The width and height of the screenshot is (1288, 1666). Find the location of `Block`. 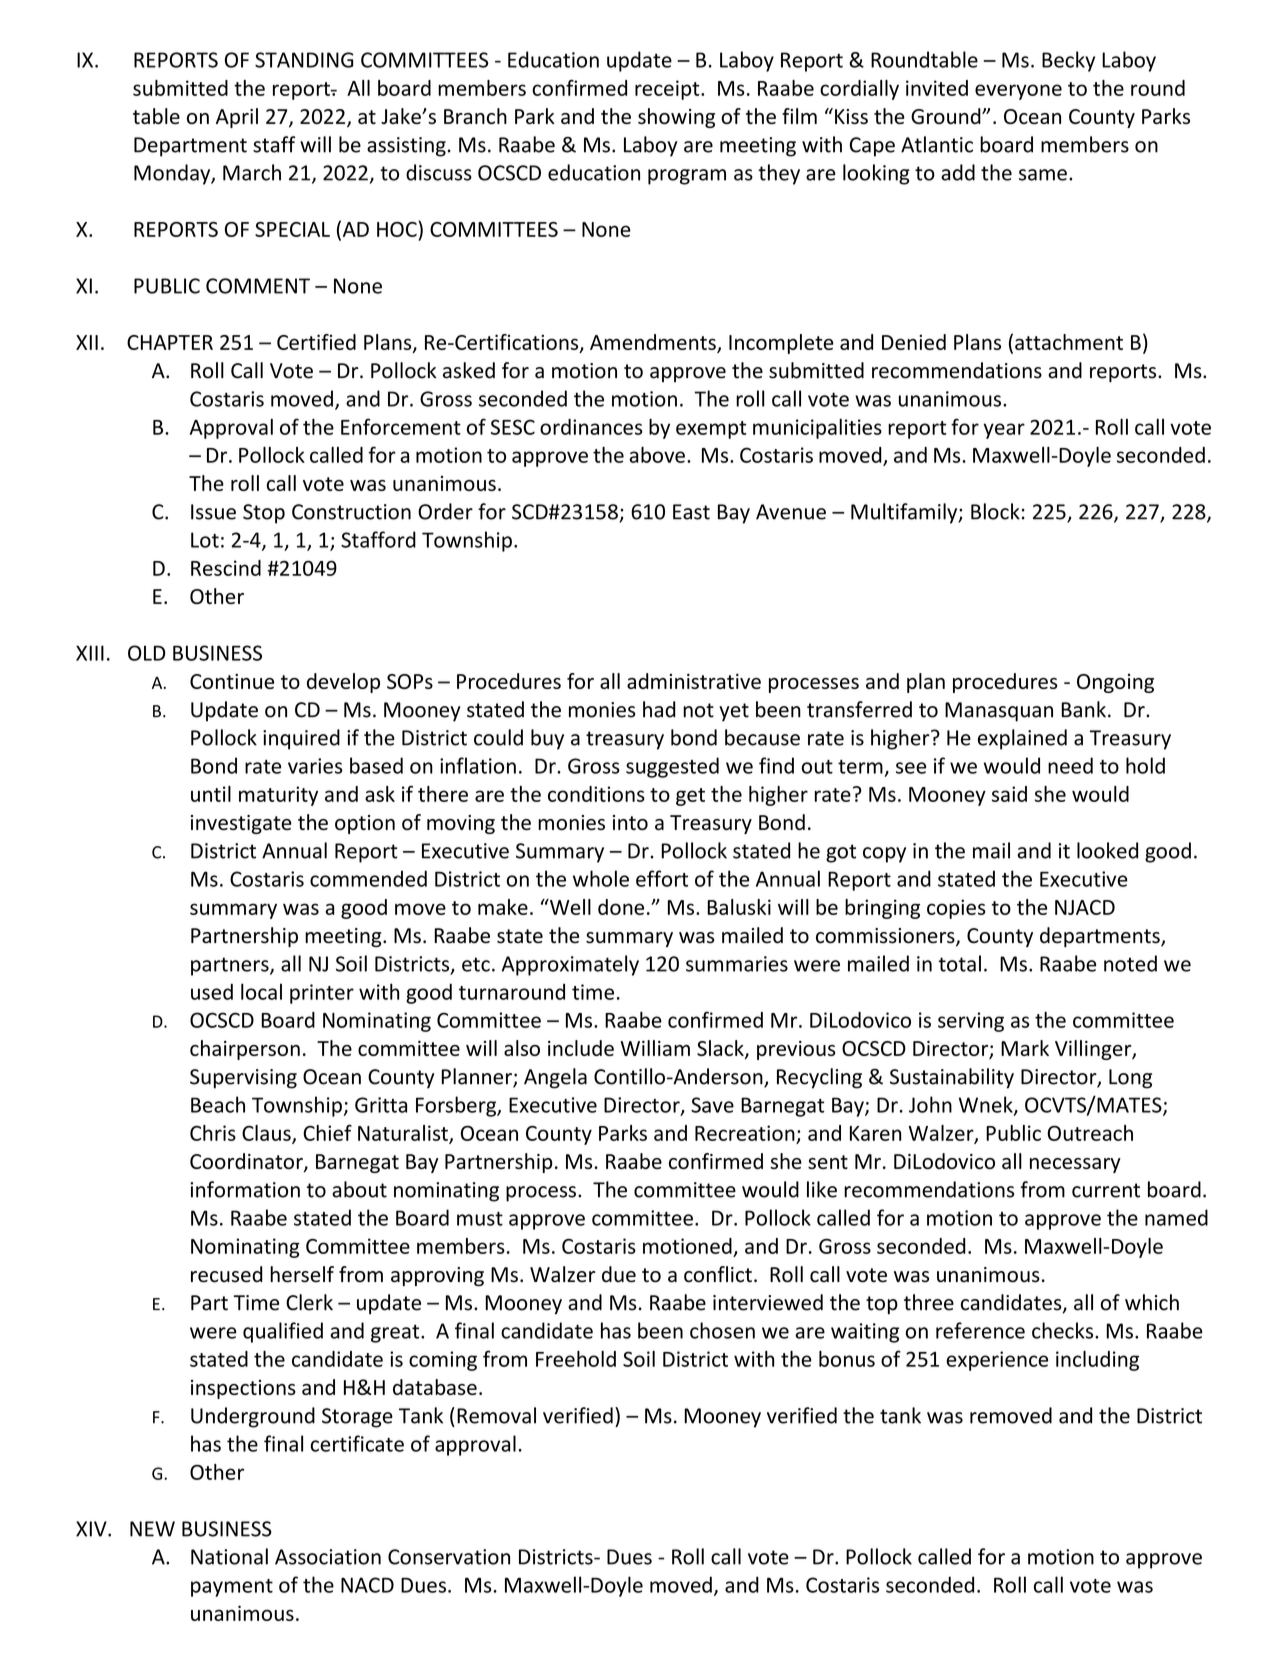

Block is located at coordinates (995, 511).
